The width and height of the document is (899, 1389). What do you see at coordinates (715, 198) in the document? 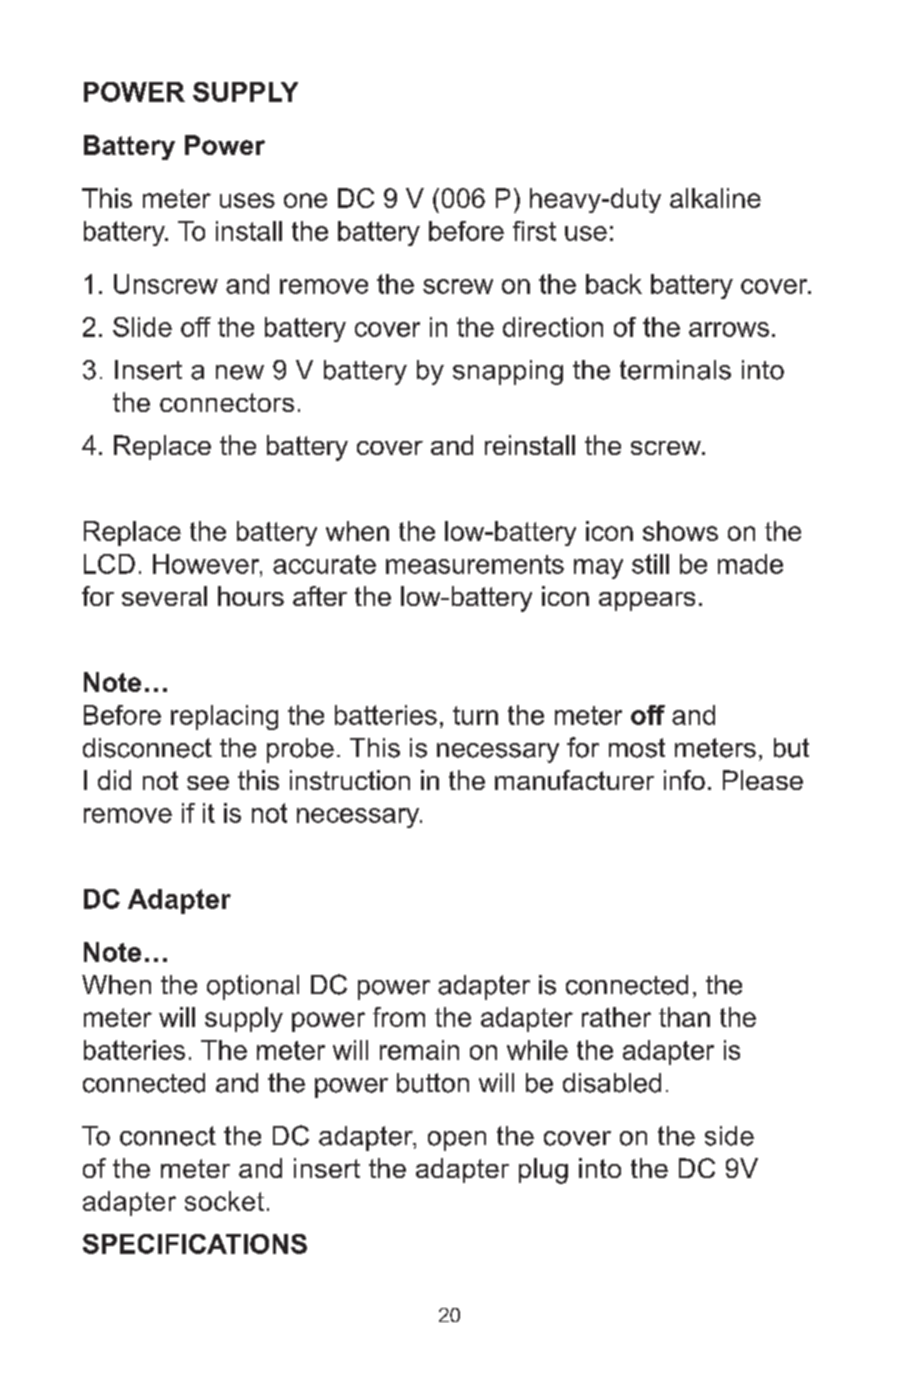
I see `alkaline` at bounding box center [715, 198].
